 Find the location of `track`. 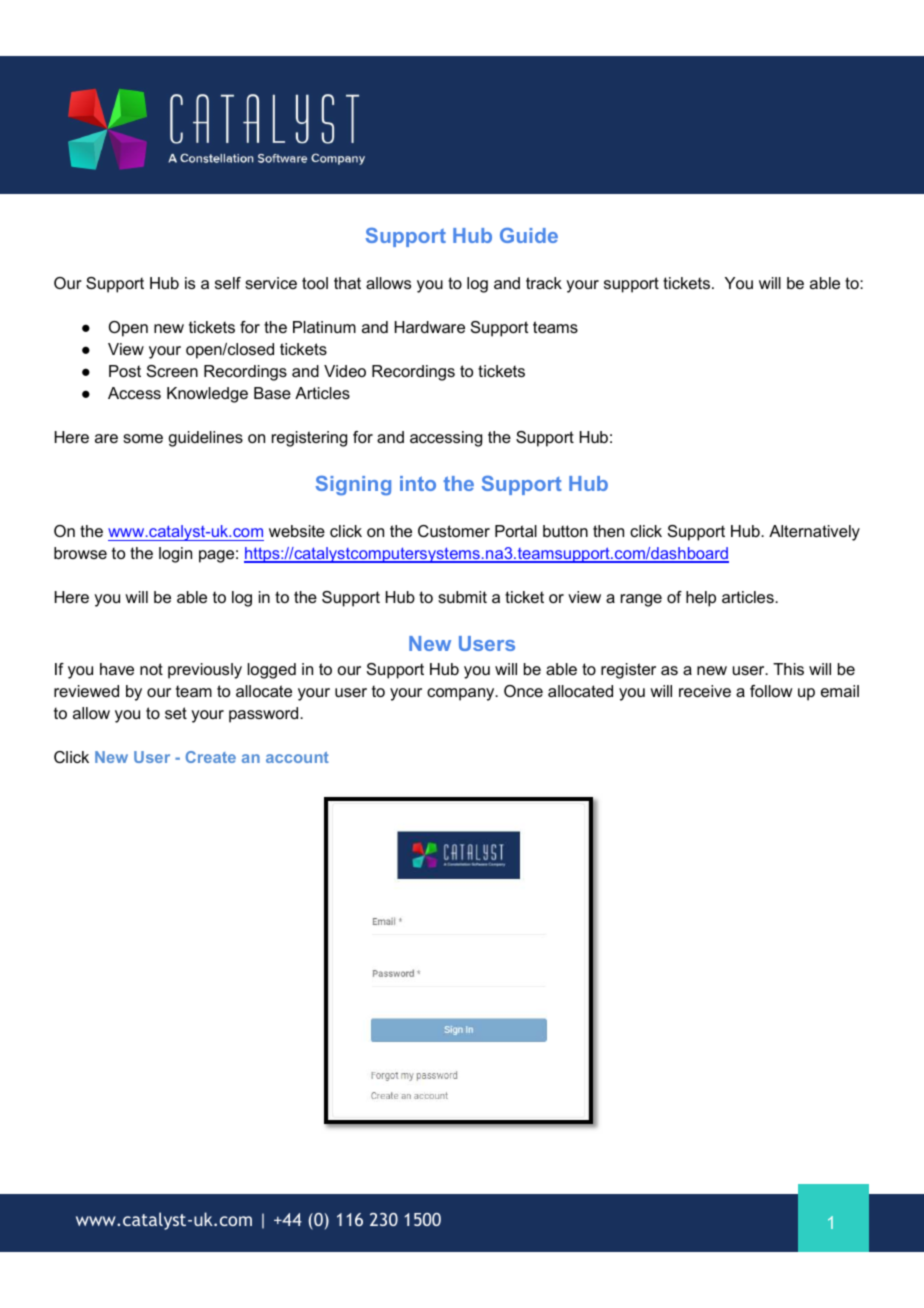

track is located at coordinates (544, 283).
